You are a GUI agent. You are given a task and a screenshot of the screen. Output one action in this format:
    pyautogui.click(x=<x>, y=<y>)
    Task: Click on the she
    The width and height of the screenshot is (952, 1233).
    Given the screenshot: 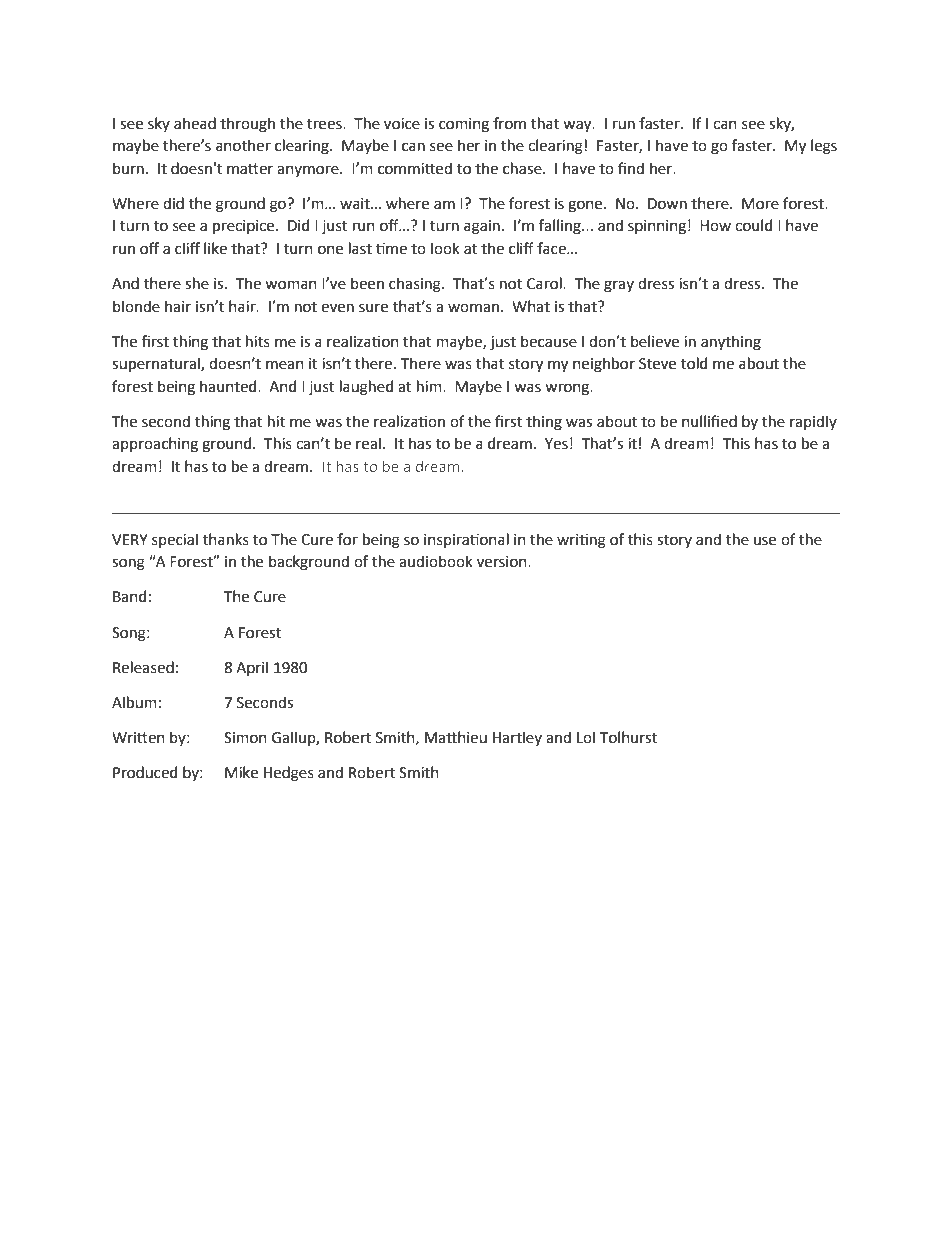 What is the action you would take?
    pyautogui.click(x=197, y=283)
